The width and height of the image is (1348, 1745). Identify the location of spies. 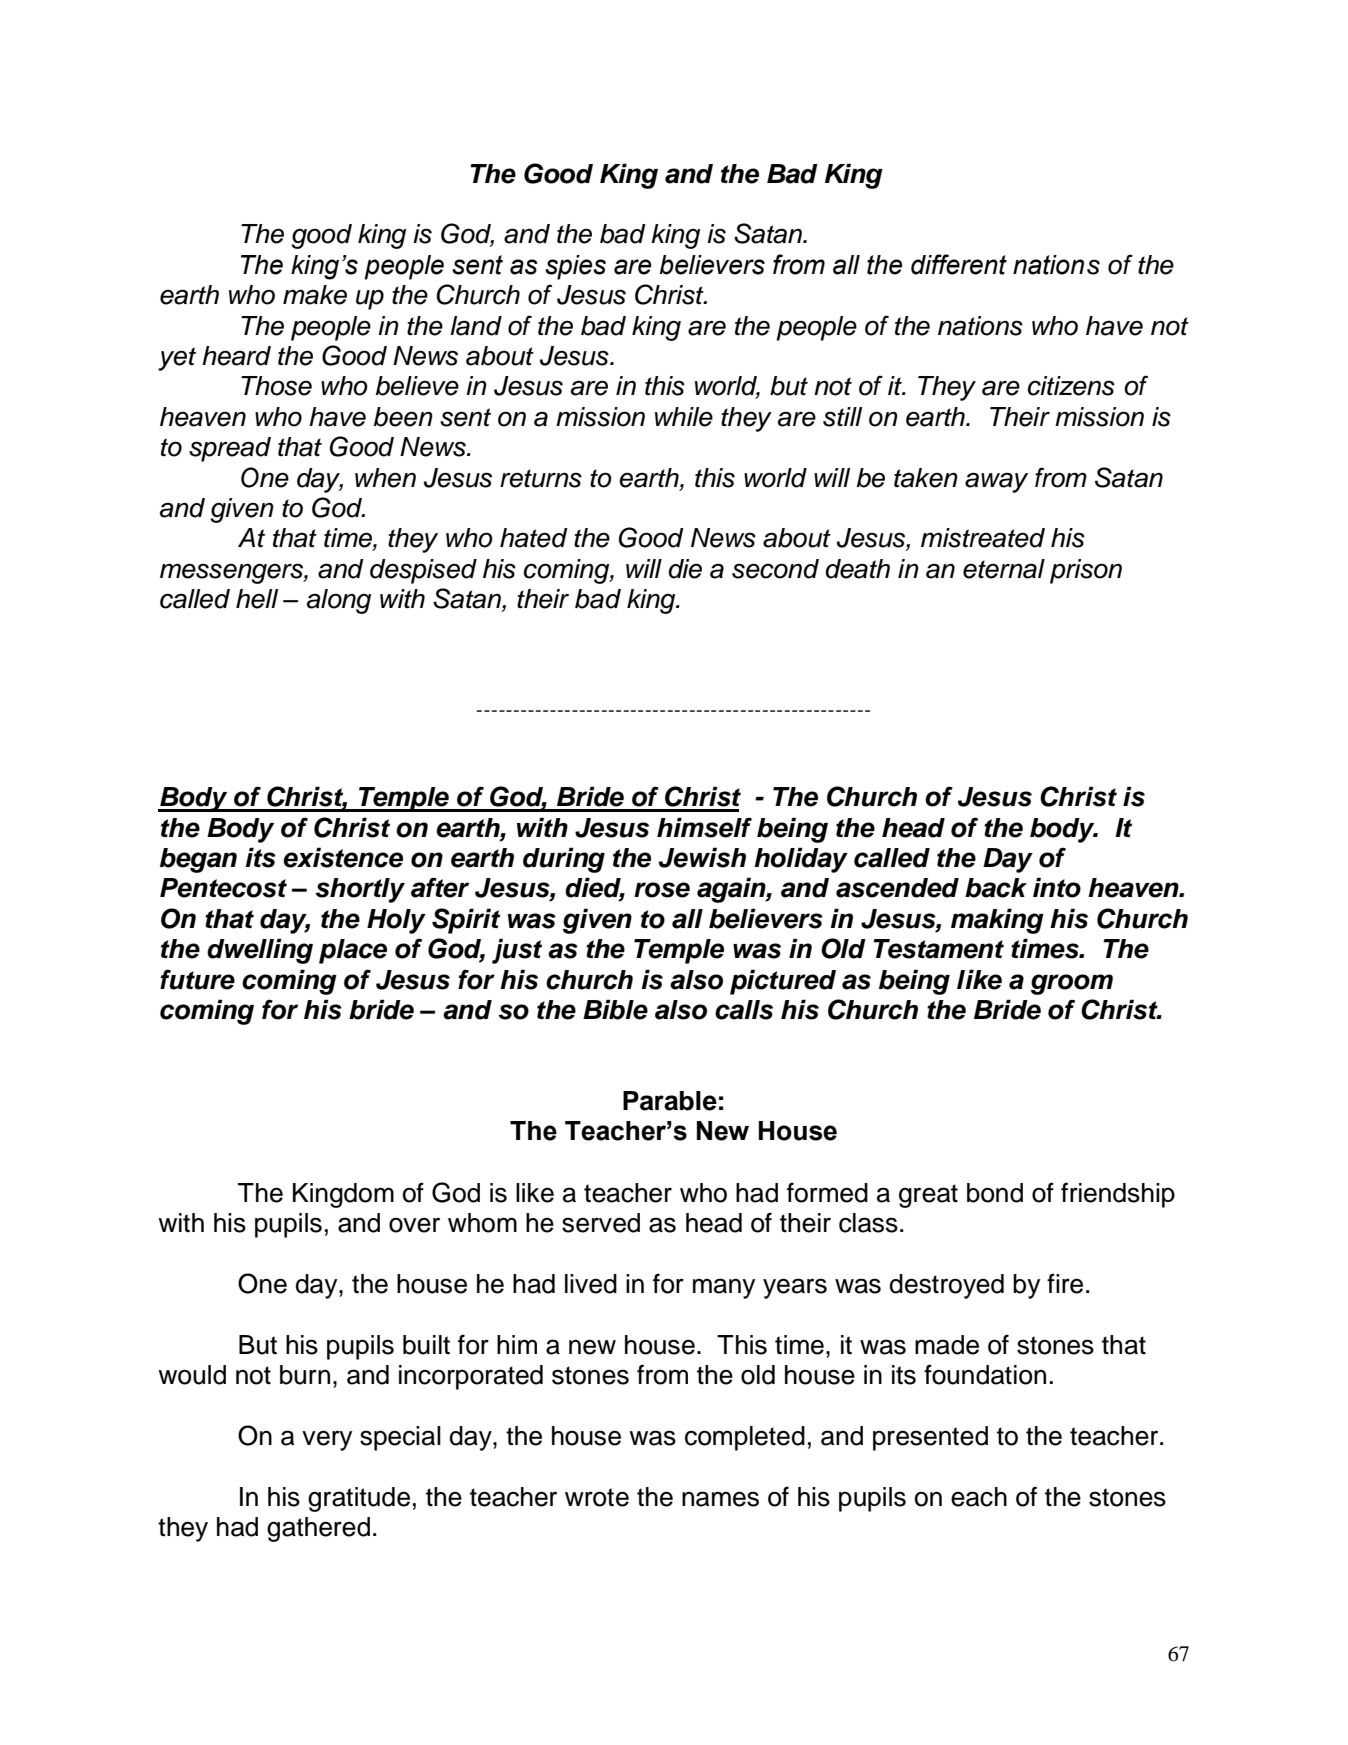
(575, 267).
